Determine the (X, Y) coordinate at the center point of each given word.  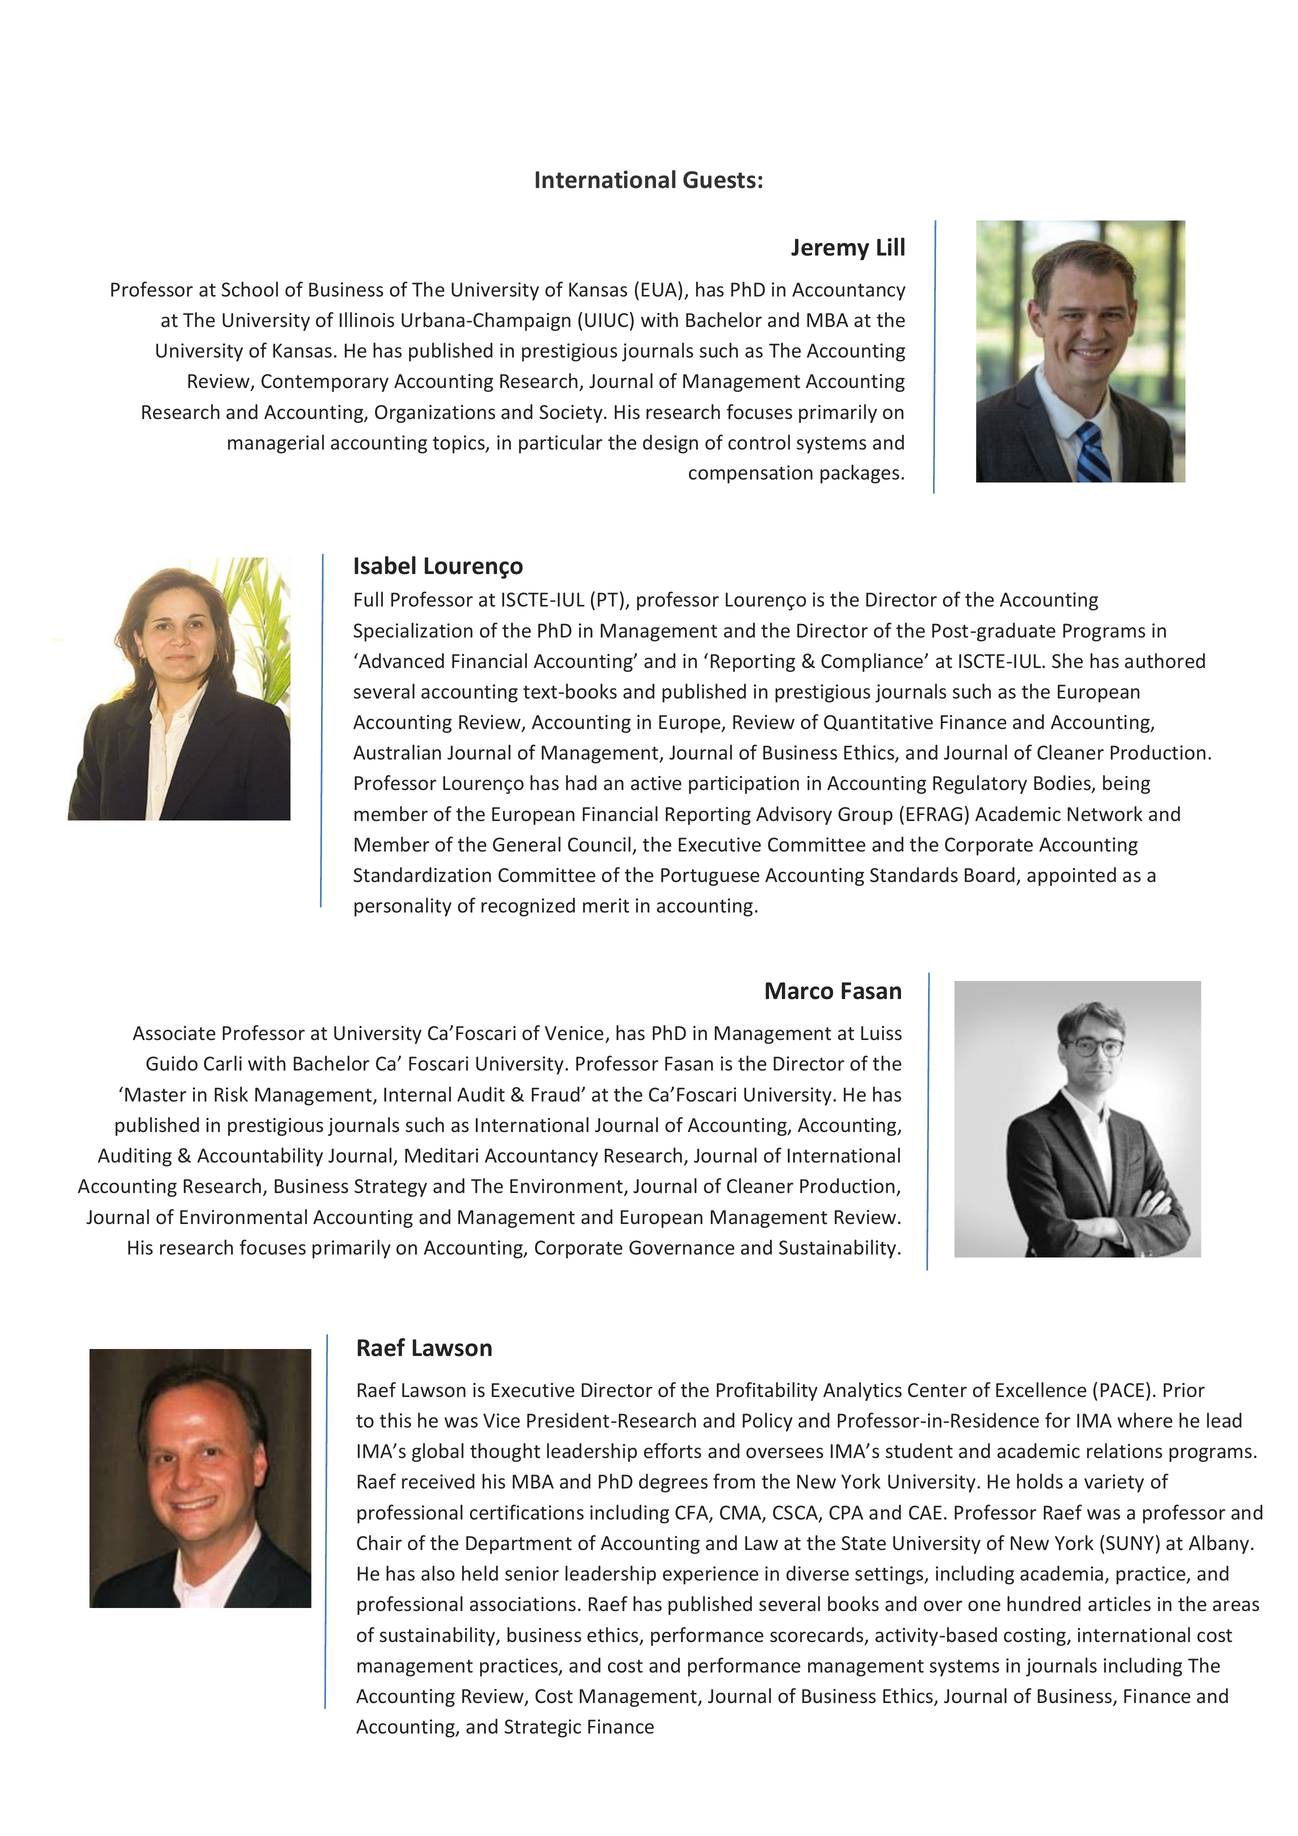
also (438, 1573)
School (249, 289)
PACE (1124, 1391)
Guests (719, 180)
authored (1165, 661)
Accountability (260, 1157)
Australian (397, 752)
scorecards (818, 1636)
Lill (891, 246)
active (656, 783)
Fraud (557, 1094)
